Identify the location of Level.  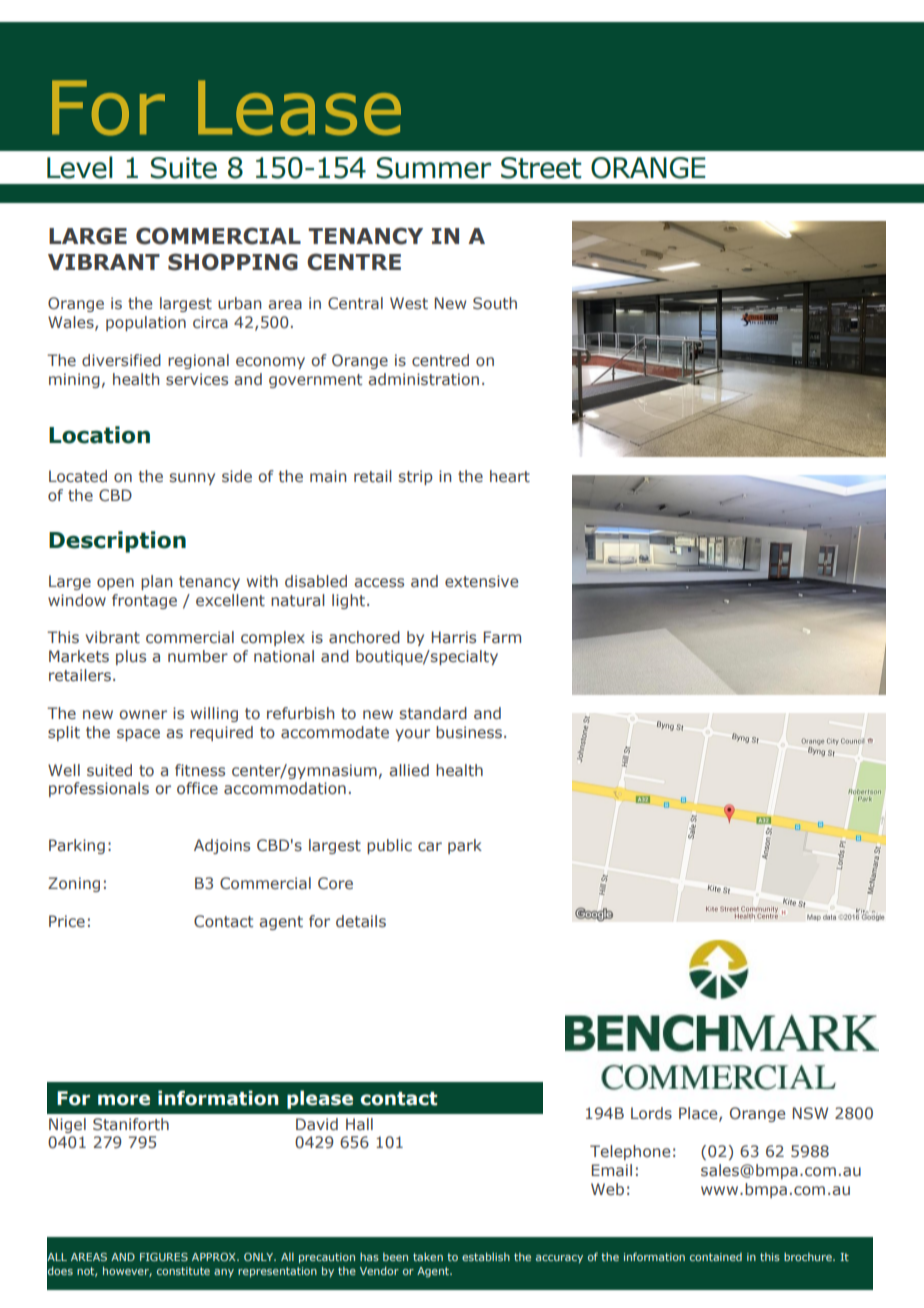
(80, 167).
